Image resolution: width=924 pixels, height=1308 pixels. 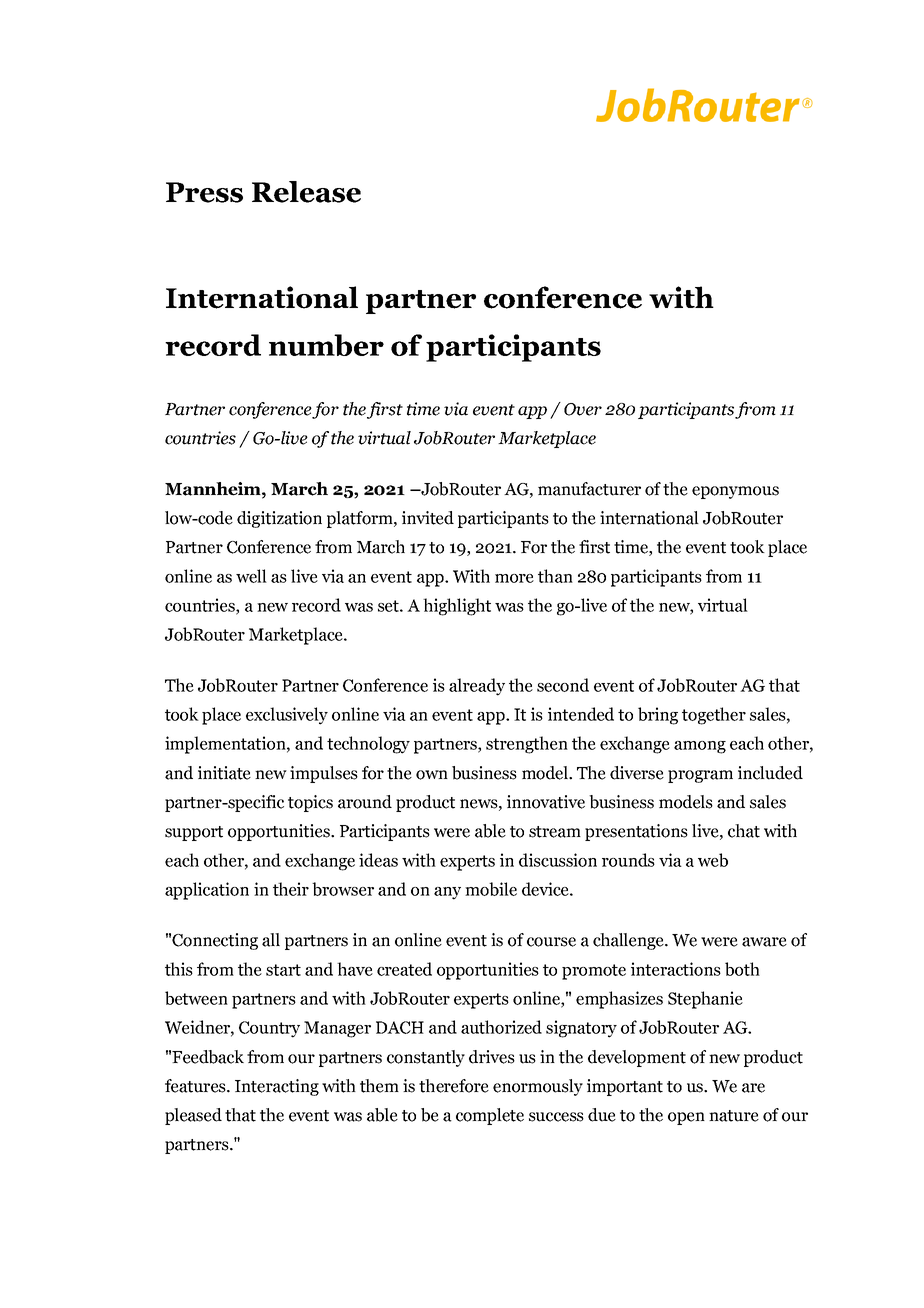 What do you see at coordinates (277, 1087) in the screenshot?
I see `Interacting` at bounding box center [277, 1087].
